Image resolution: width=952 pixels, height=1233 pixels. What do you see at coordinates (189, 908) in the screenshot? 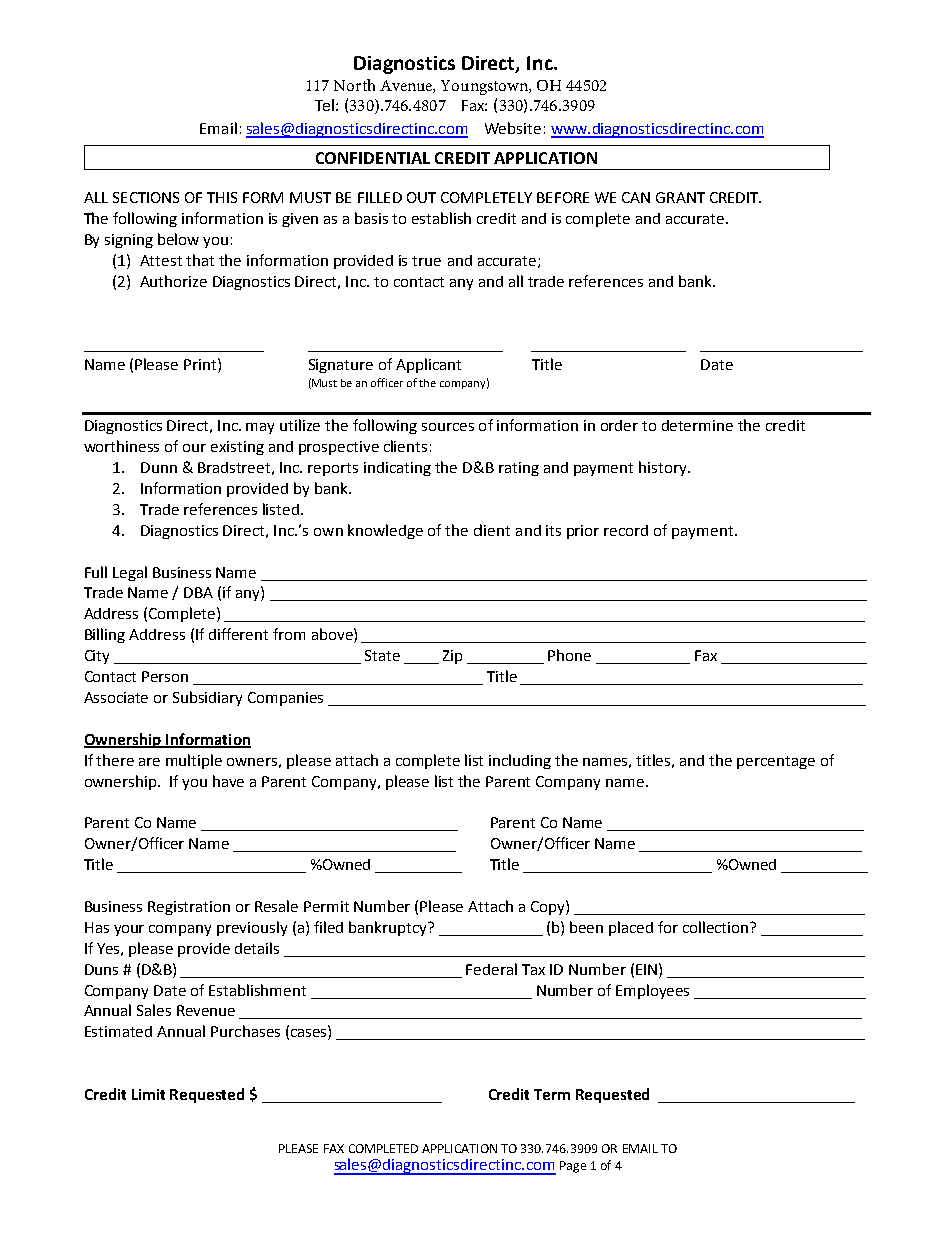
I see `Registration` at bounding box center [189, 908].
